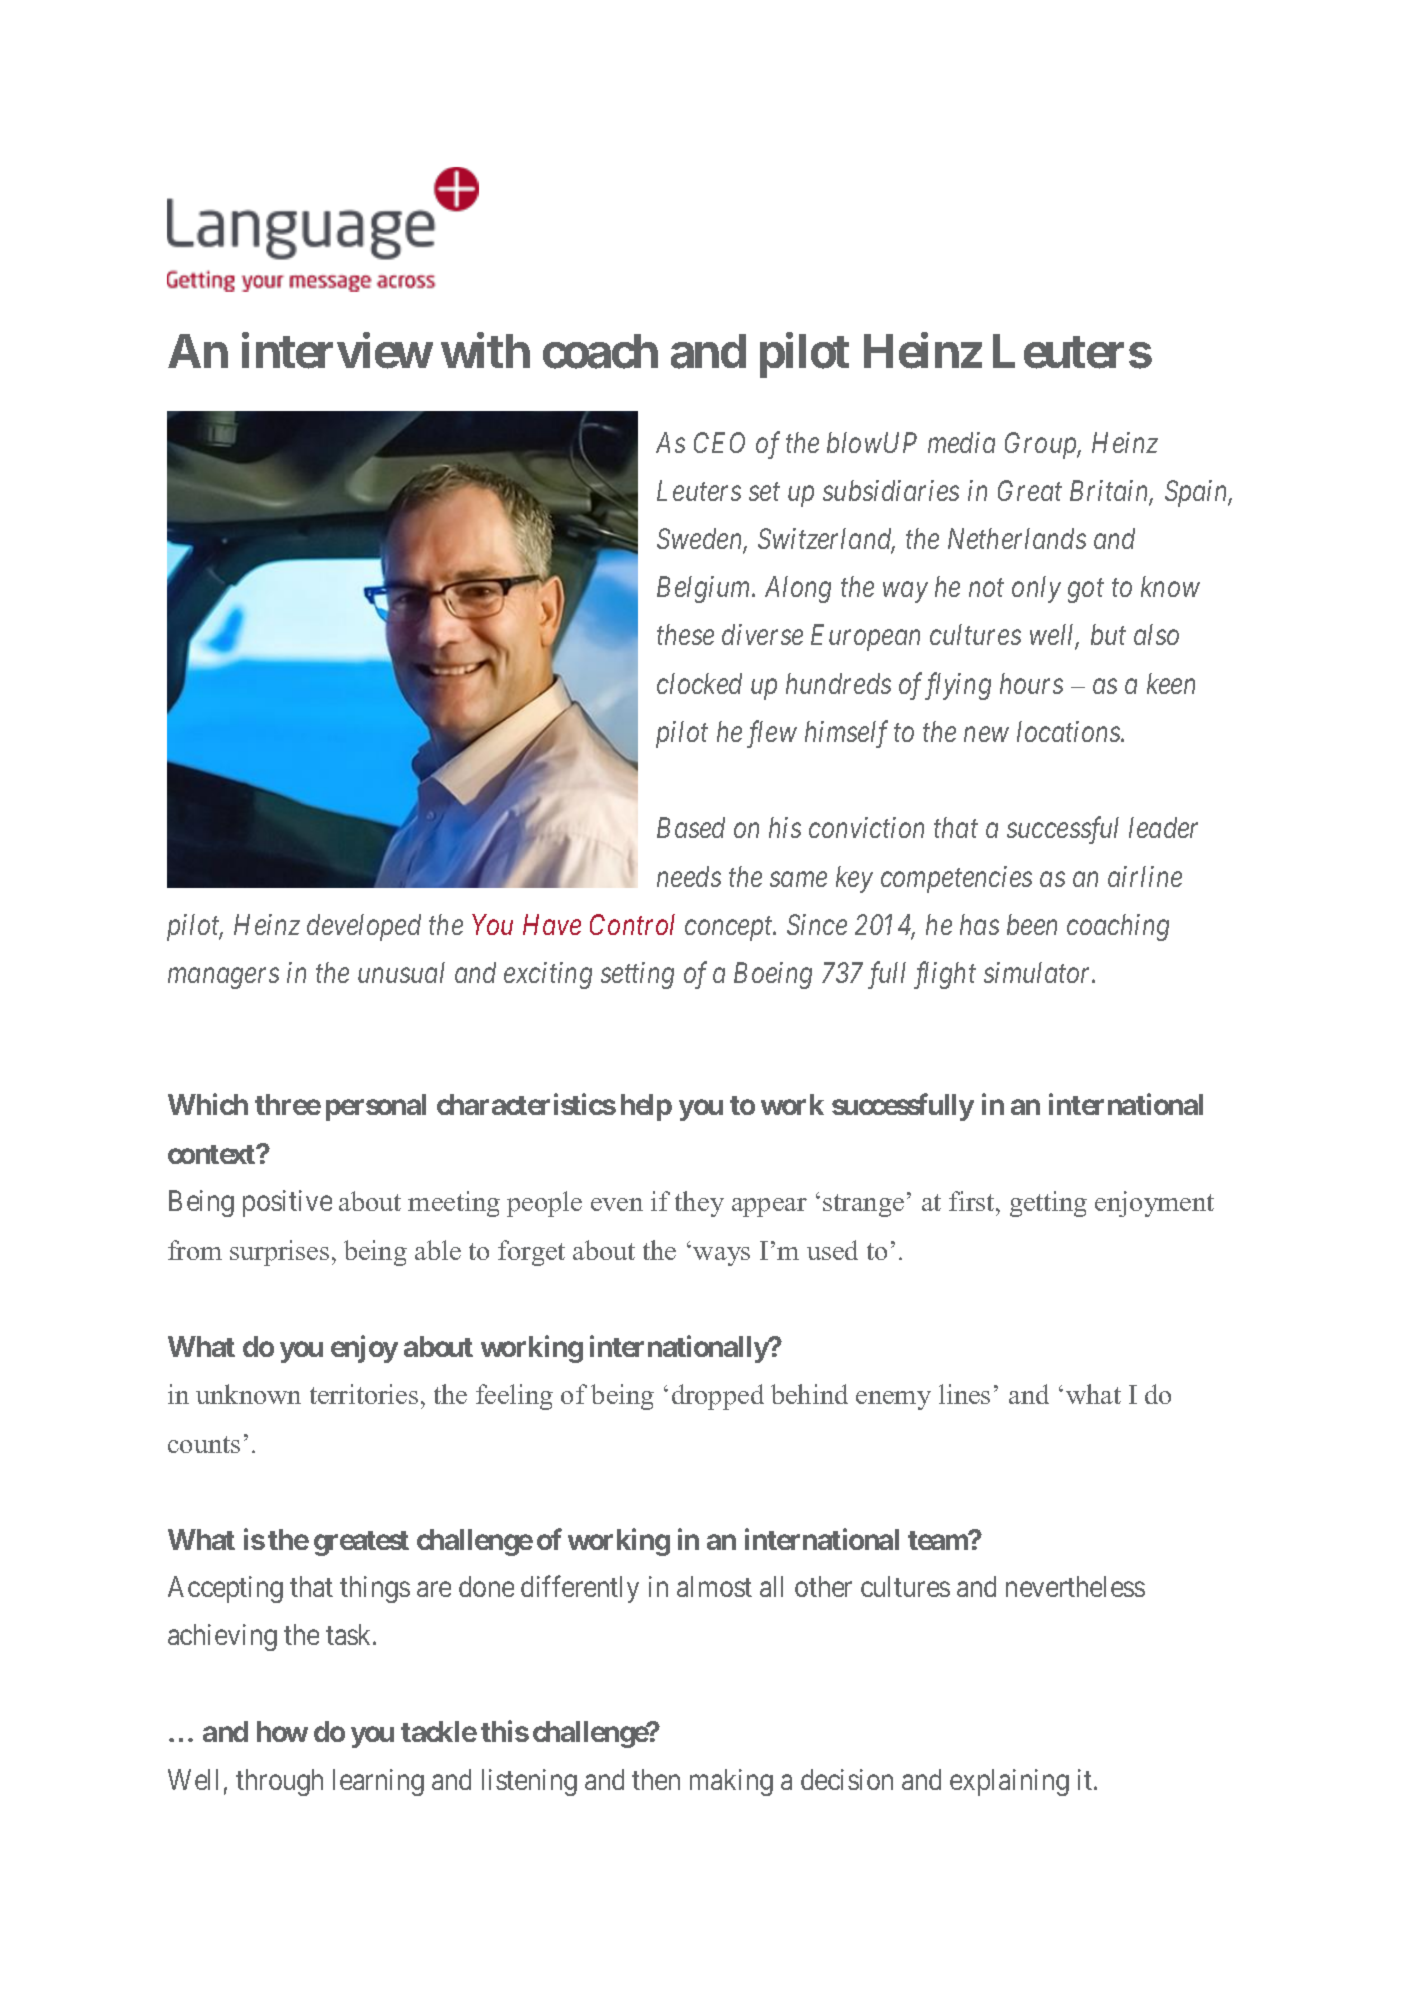 The width and height of the document is (1407, 1990). What do you see at coordinates (485, 350) in the document?
I see `with` at bounding box center [485, 350].
